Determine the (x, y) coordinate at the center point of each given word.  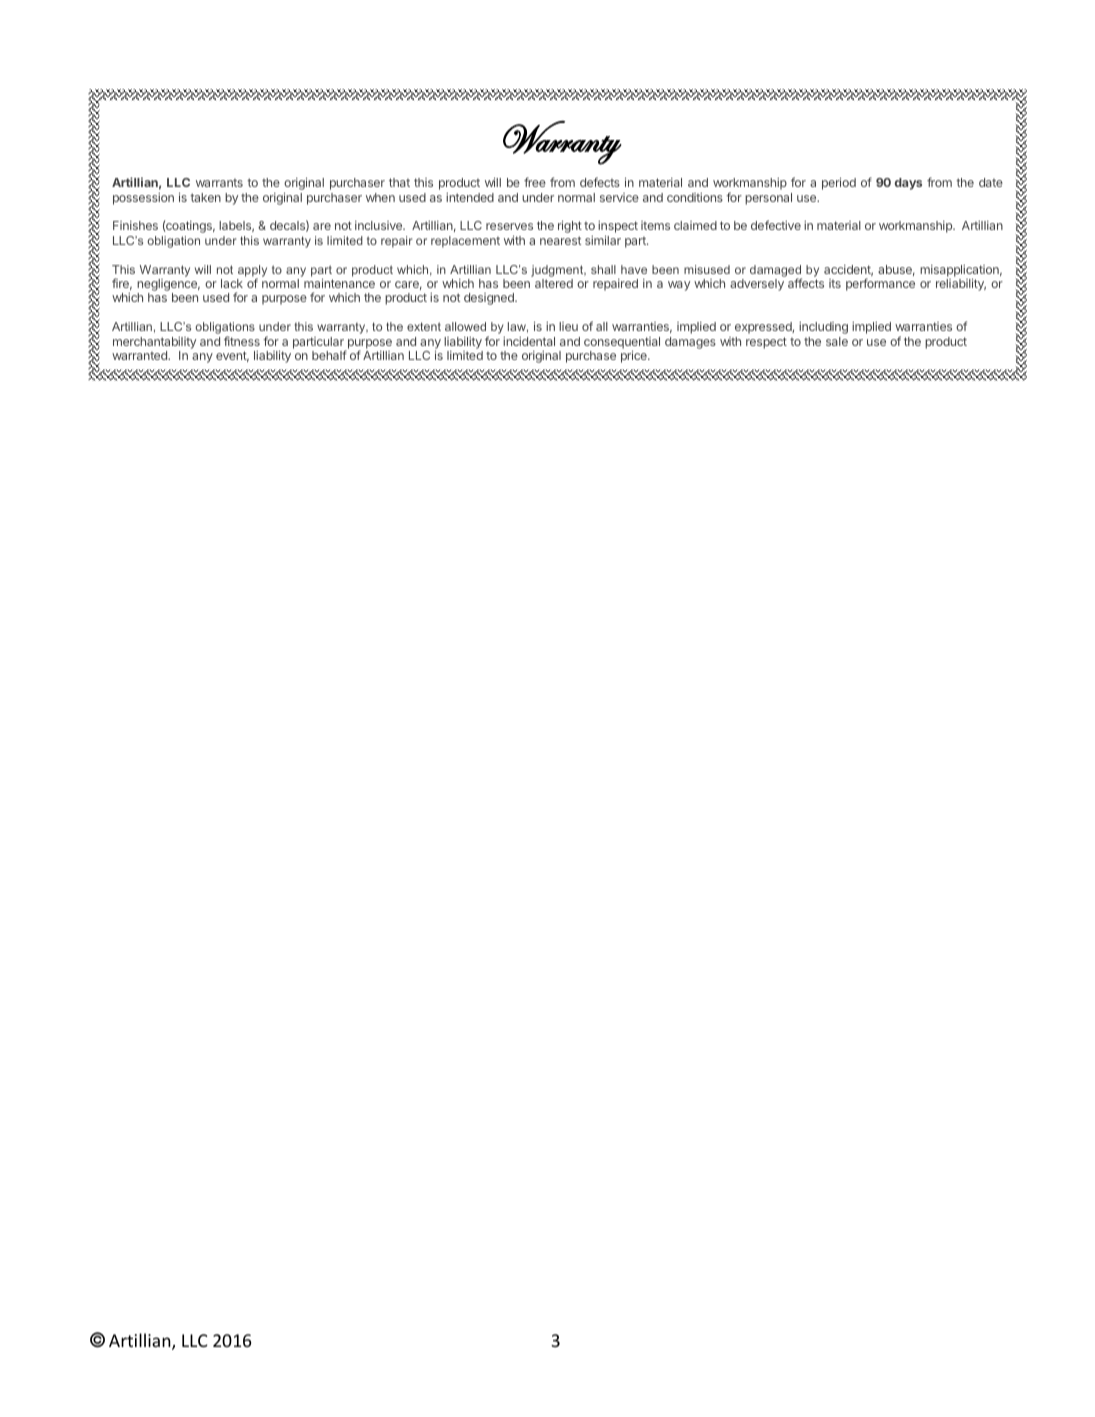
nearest (560, 240)
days (908, 184)
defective (776, 225)
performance (880, 284)
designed (490, 299)
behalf (329, 355)
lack (232, 283)
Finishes (135, 225)
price (635, 356)
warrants (219, 183)
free (535, 182)
